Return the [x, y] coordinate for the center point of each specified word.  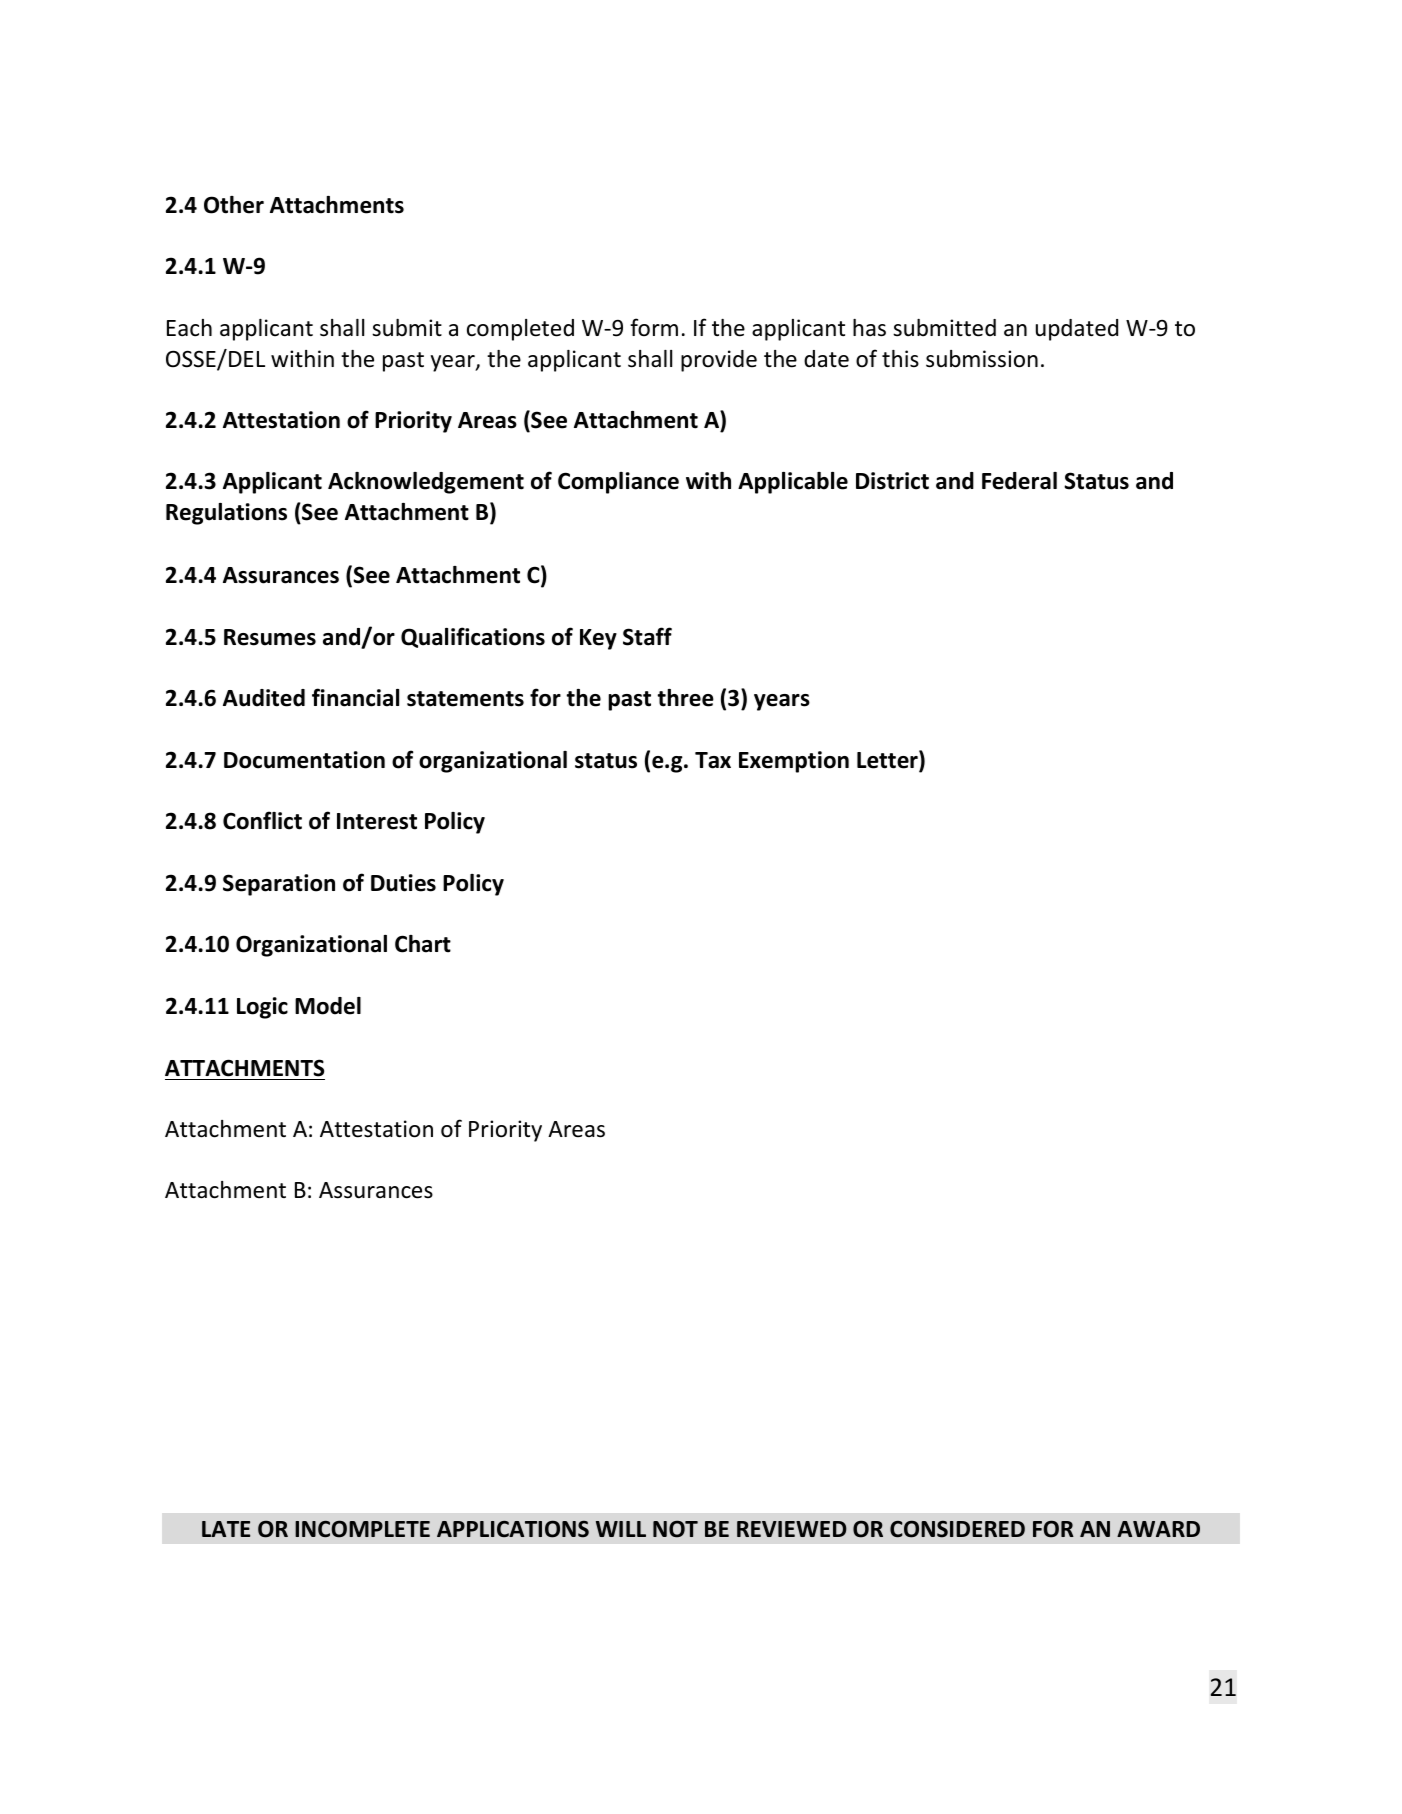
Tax [713, 760]
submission [982, 359]
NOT [675, 1529]
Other [234, 205]
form [654, 327]
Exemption [794, 762]
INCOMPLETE [362, 1529]
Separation [279, 885]
